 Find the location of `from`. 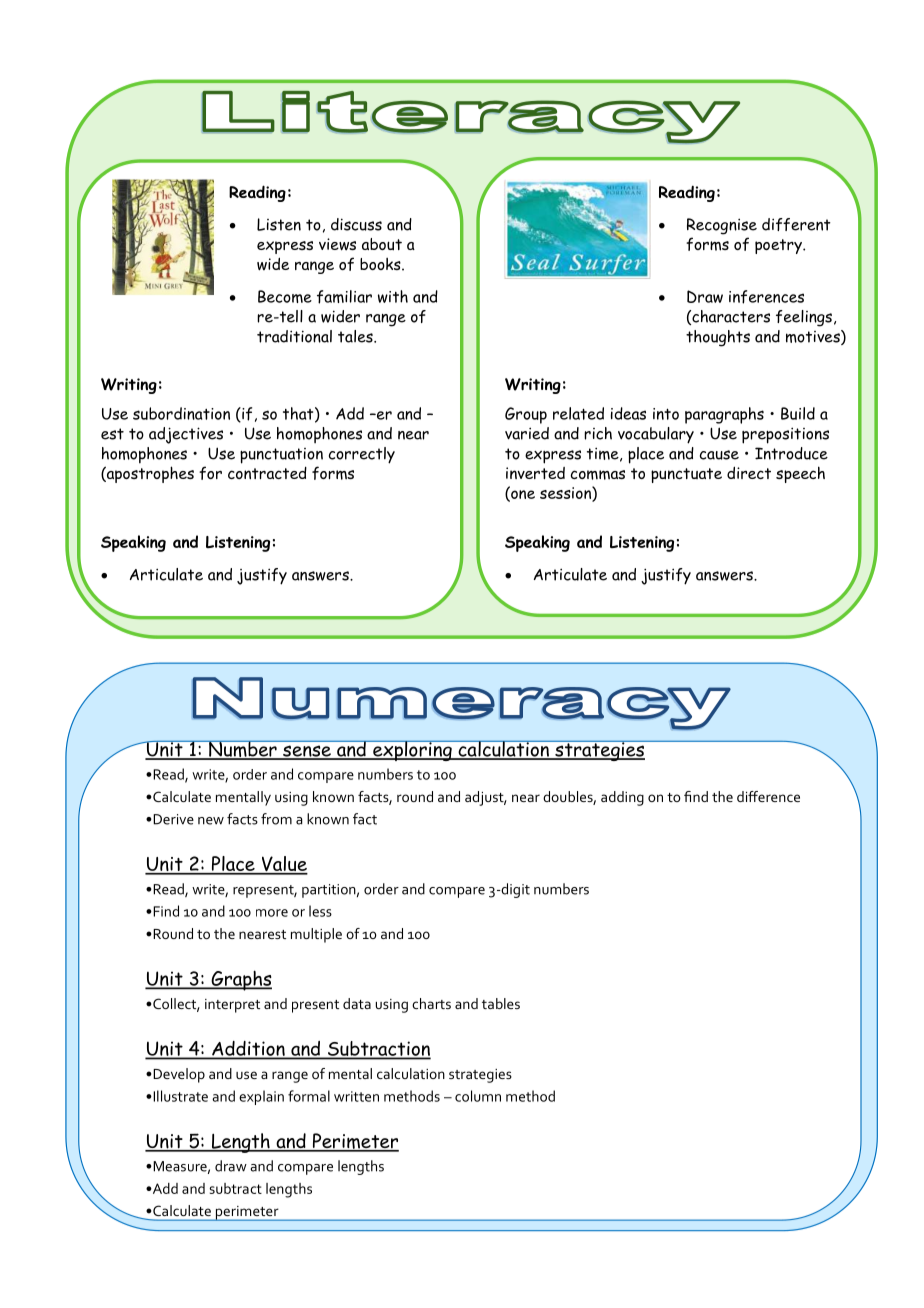

from is located at coordinates (276, 819).
